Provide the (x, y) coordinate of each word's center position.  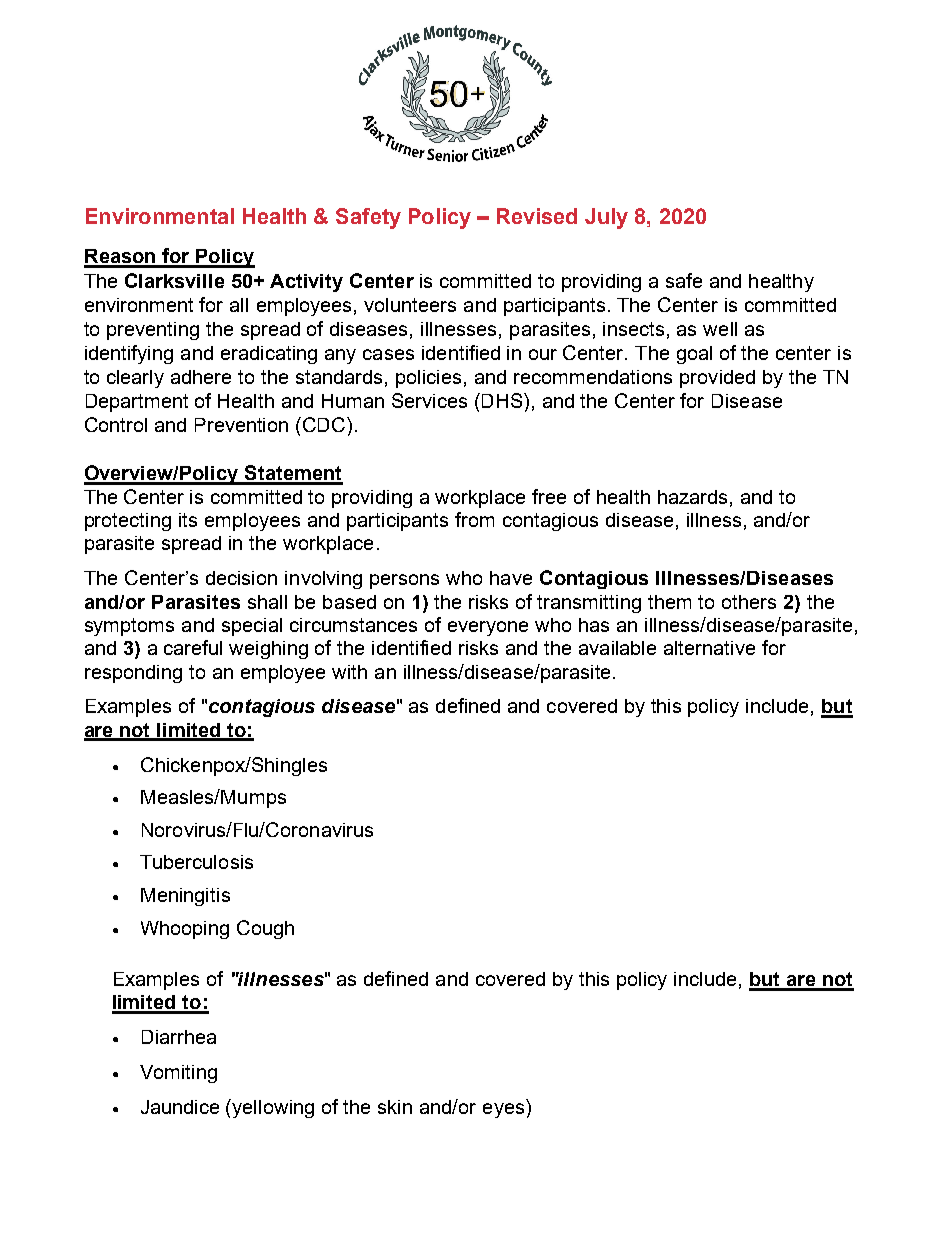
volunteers (410, 305)
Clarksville (174, 280)
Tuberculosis (196, 862)
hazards (692, 497)
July (606, 218)
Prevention (241, 425)
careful (193, 647)
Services (429, 400)
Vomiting (178, 1074)
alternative (709, 648)
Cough (265, 929)
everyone (488, 628)
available (617, 648)
